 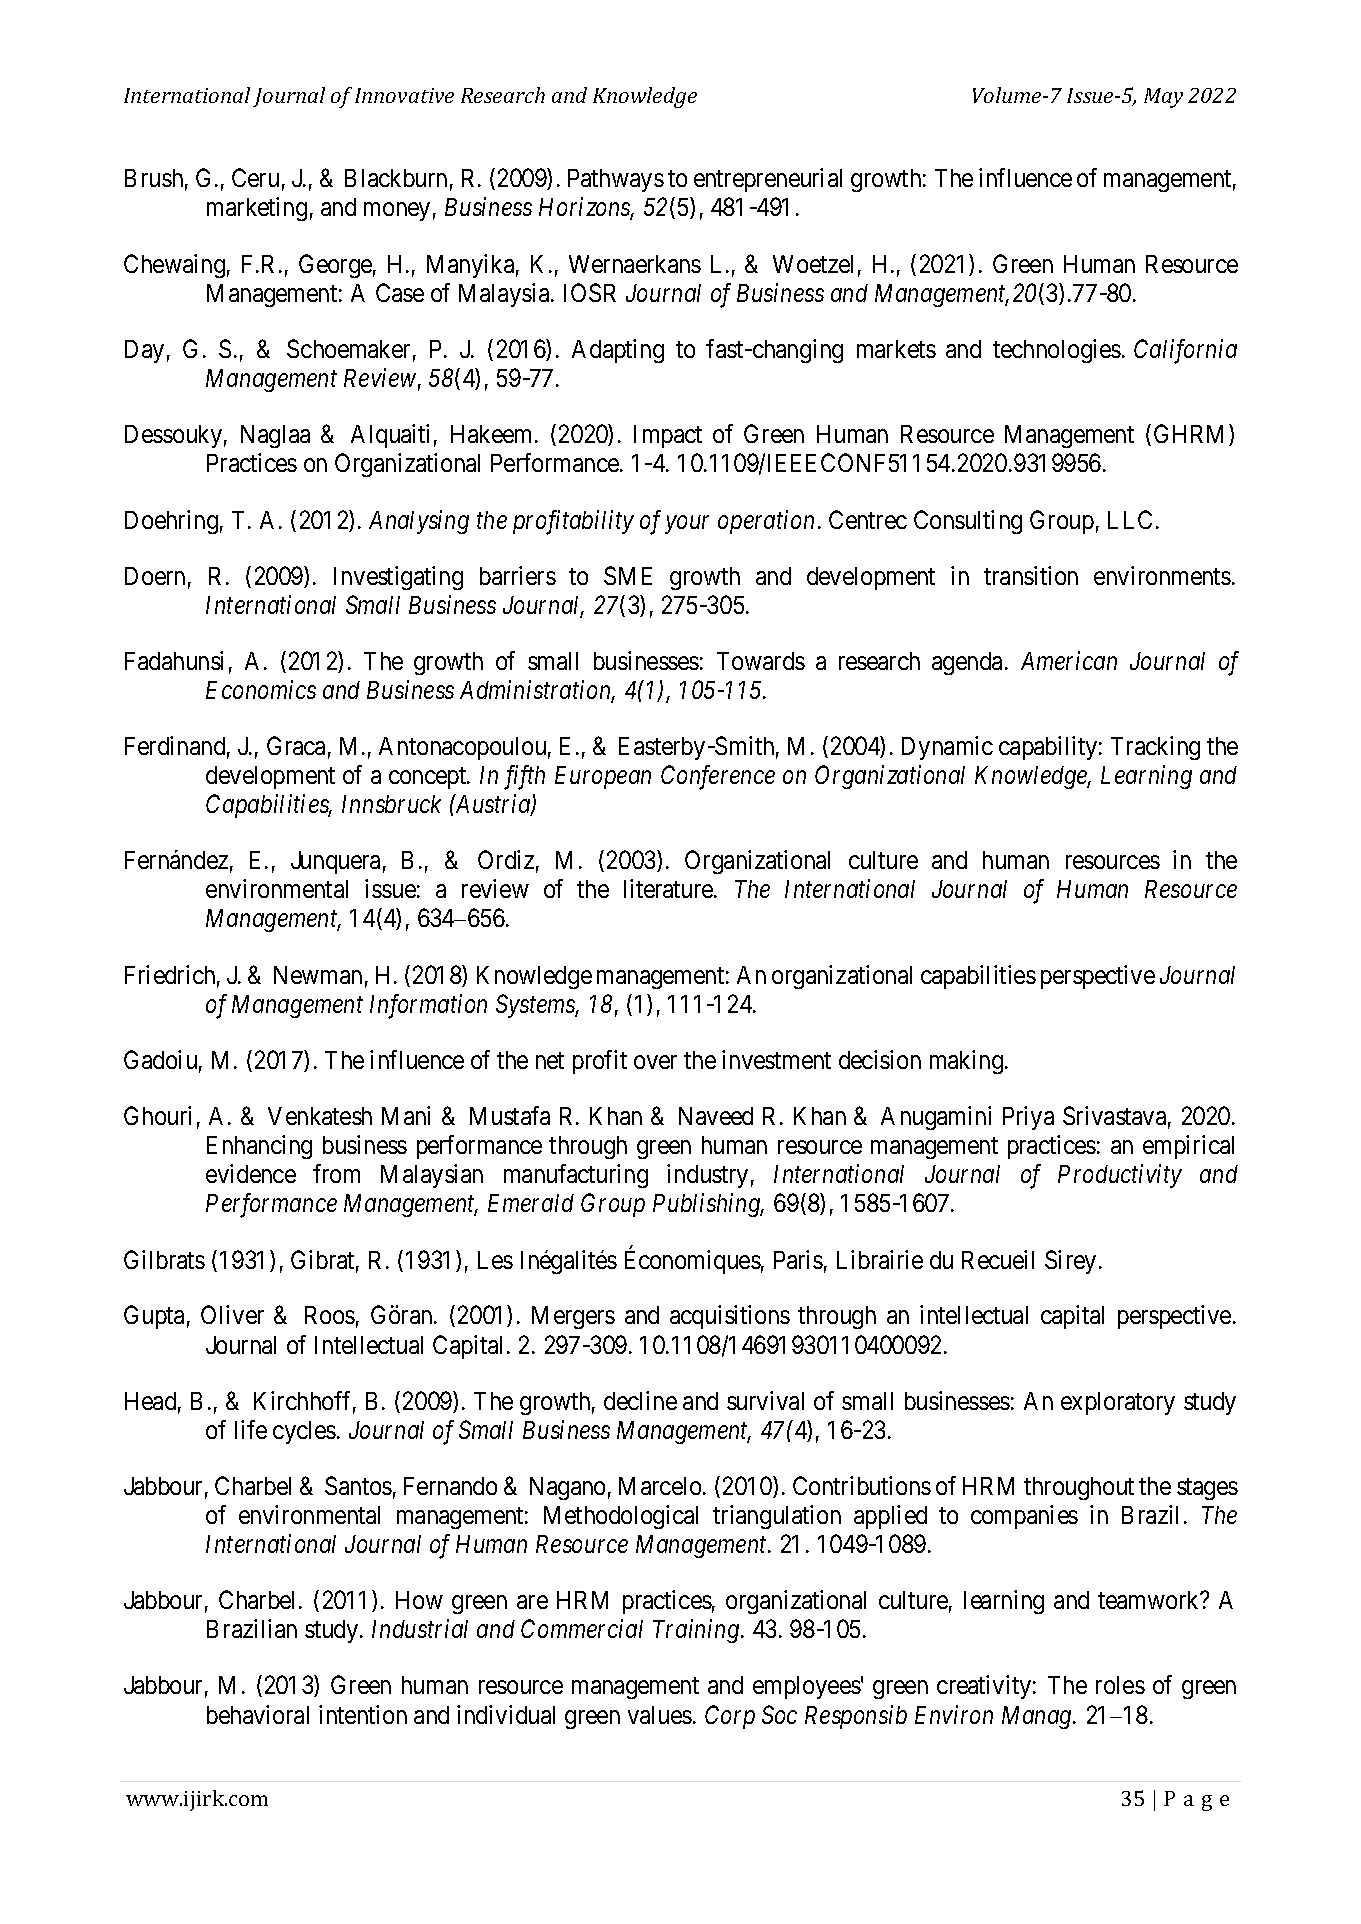 I want to click on behavioral, so click(x=258, y=1714).
